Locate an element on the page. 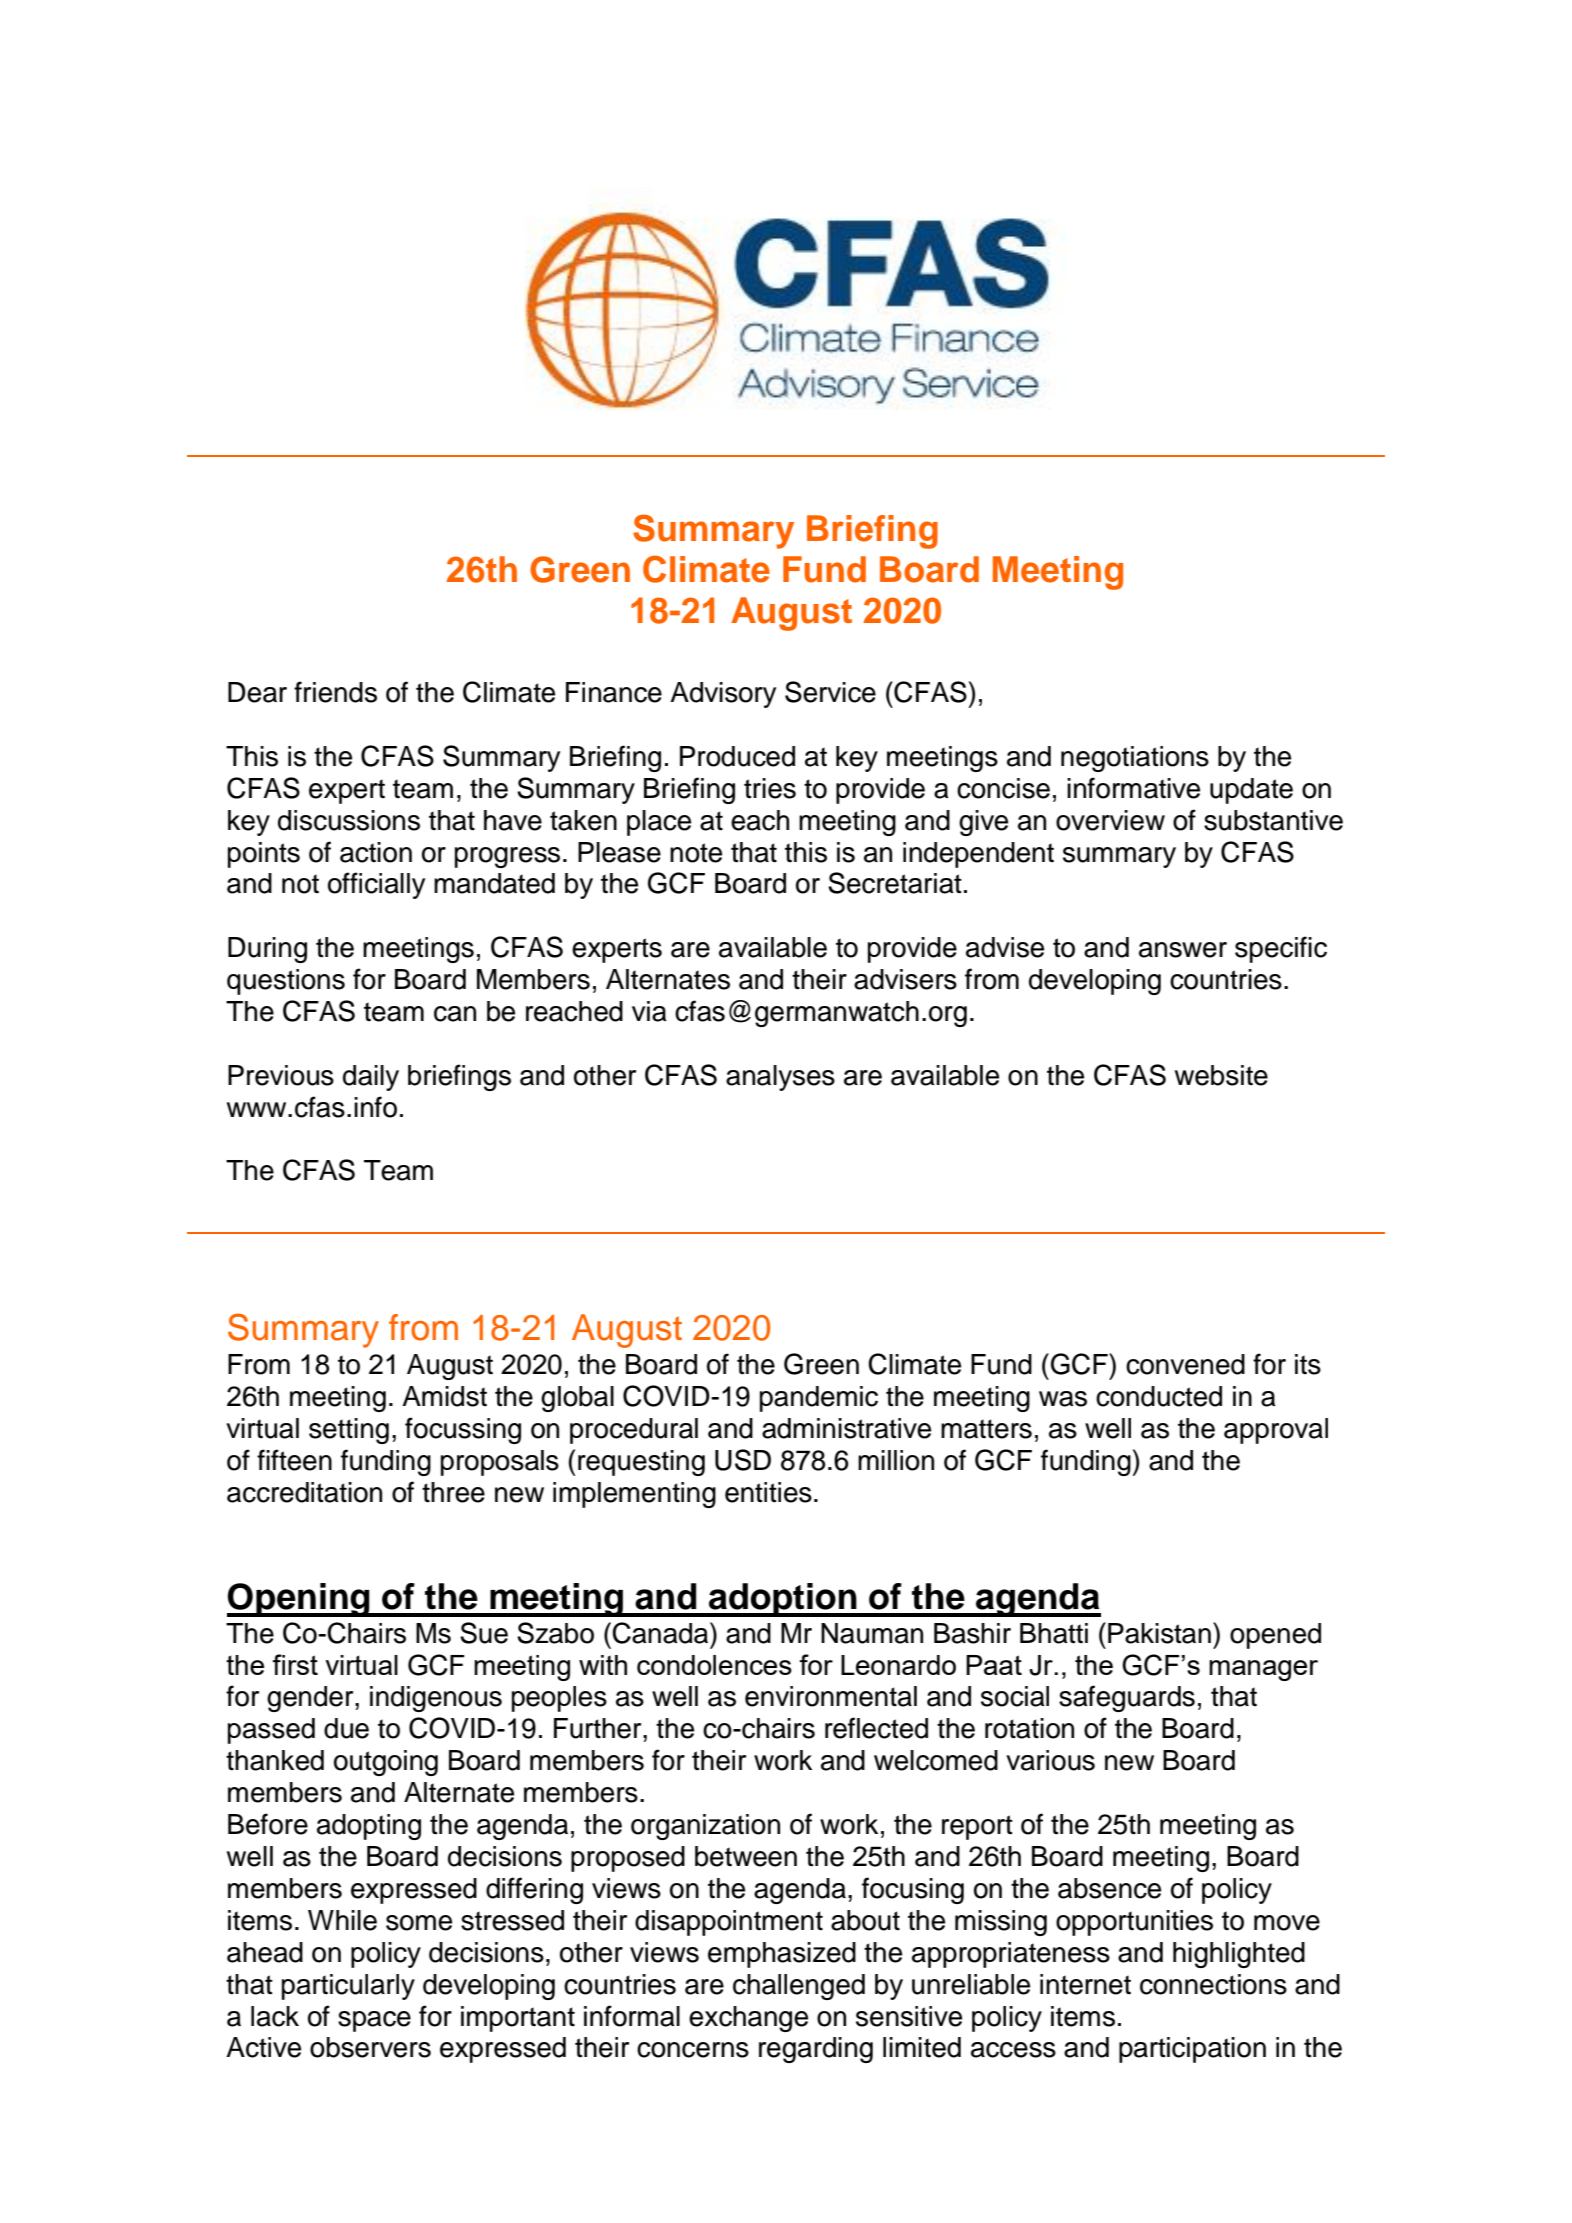 This document has height=2223, width=1572. Produced is located at coordinates (737, 756).
